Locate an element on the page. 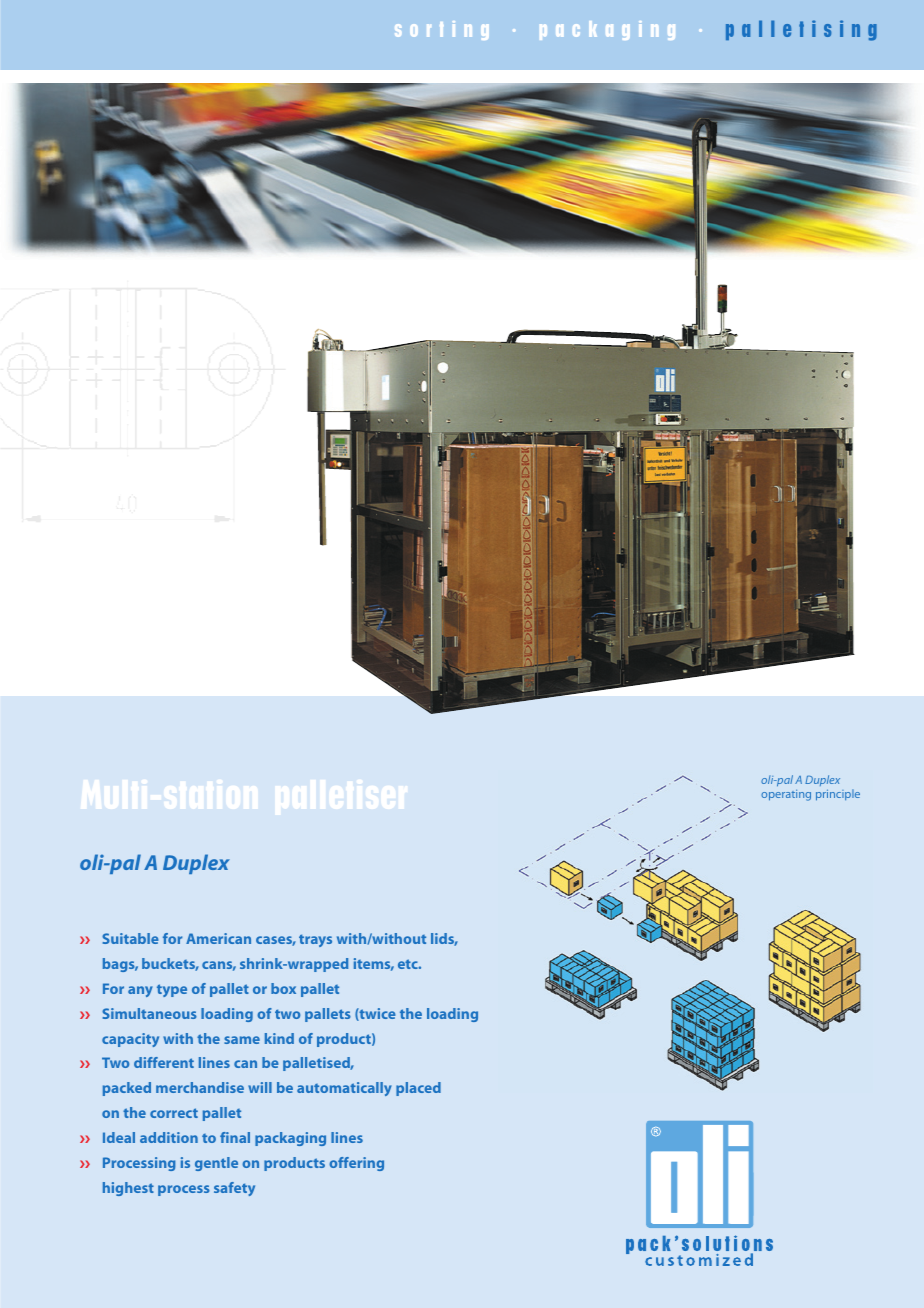 The height and width of the document is (1308, 924). American is located at coordinates (218, 938).
